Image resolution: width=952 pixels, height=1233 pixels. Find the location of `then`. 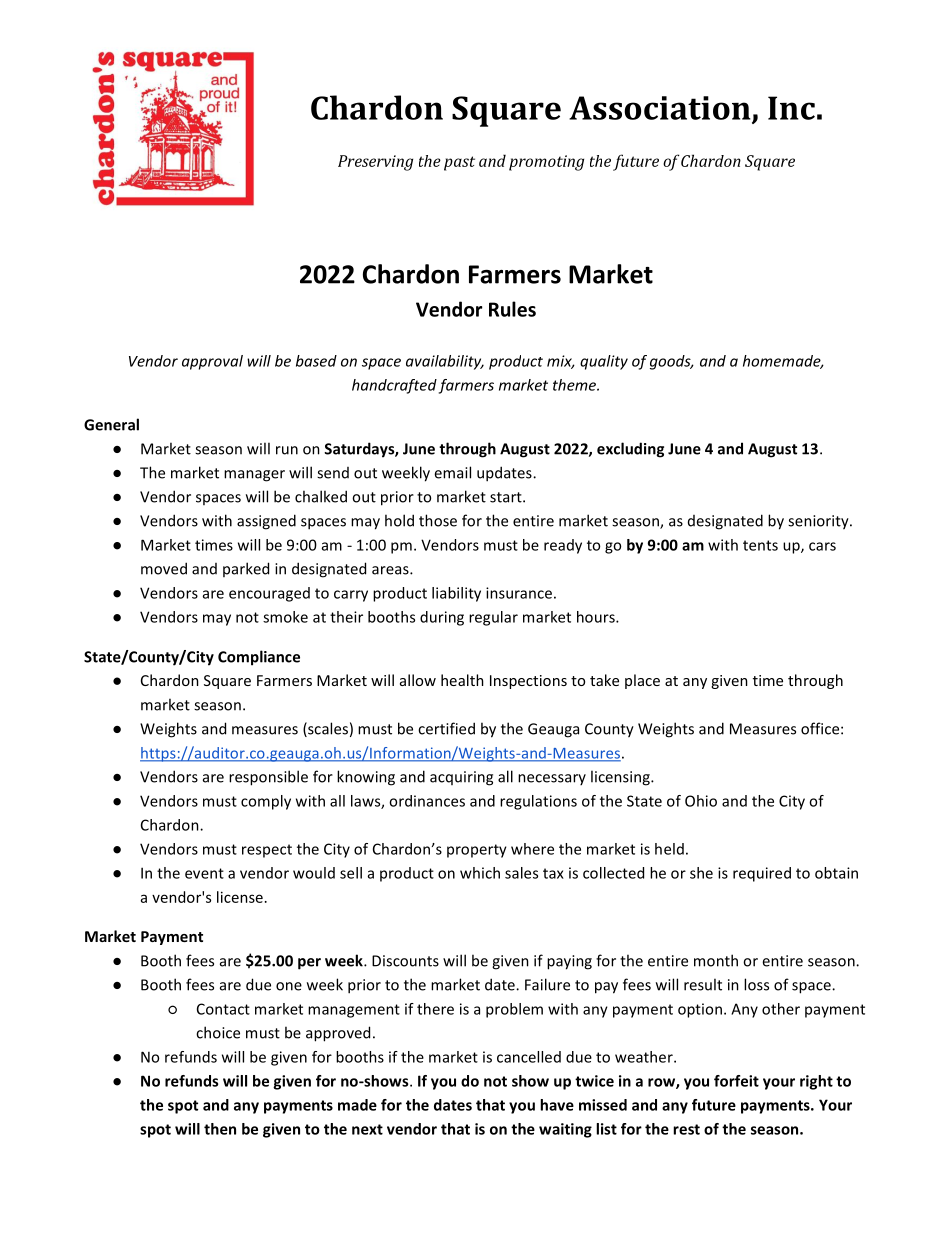

then is located at coordinates (220, 1129).
